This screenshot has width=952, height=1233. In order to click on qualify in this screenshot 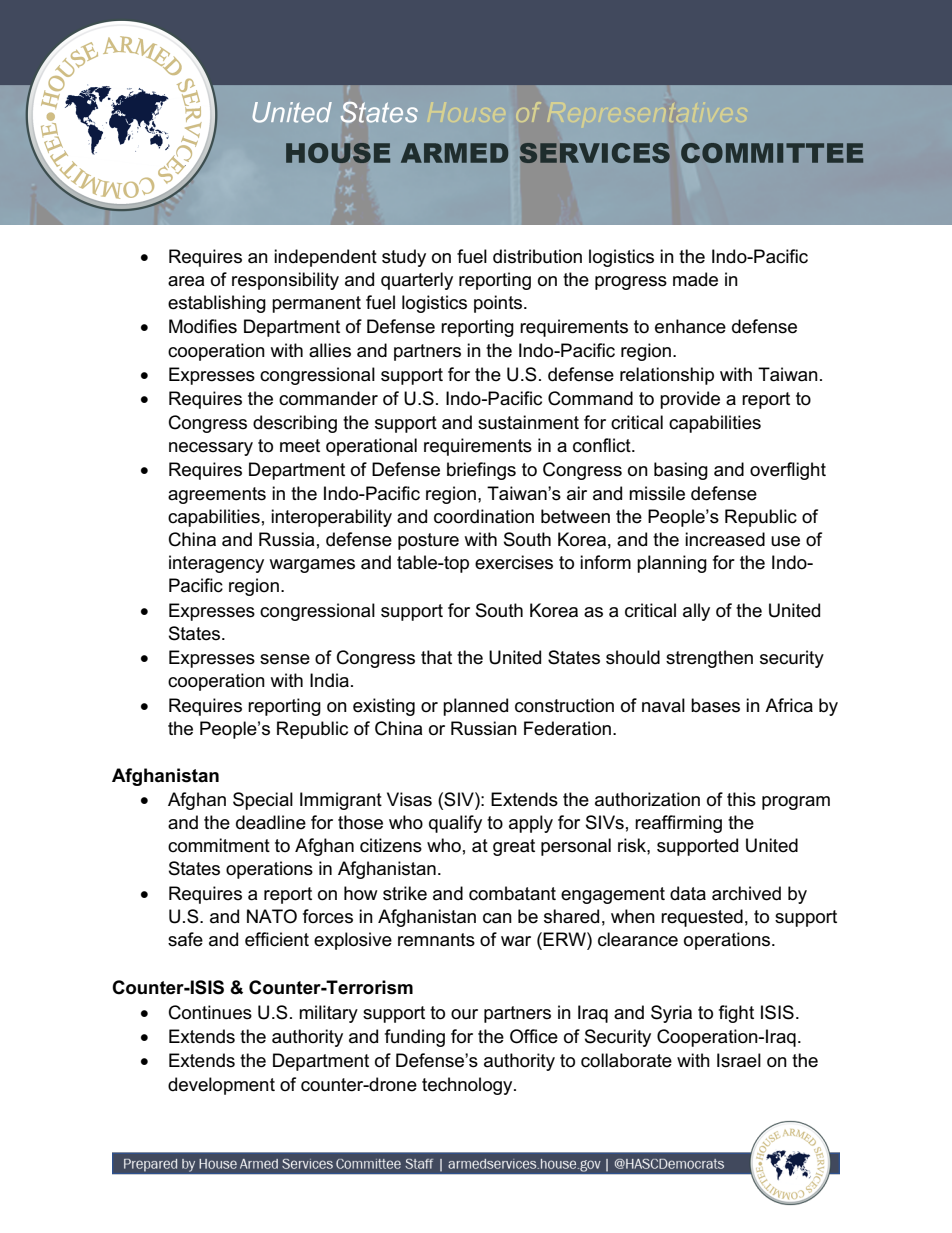, I will do `click(455, 824)`.
